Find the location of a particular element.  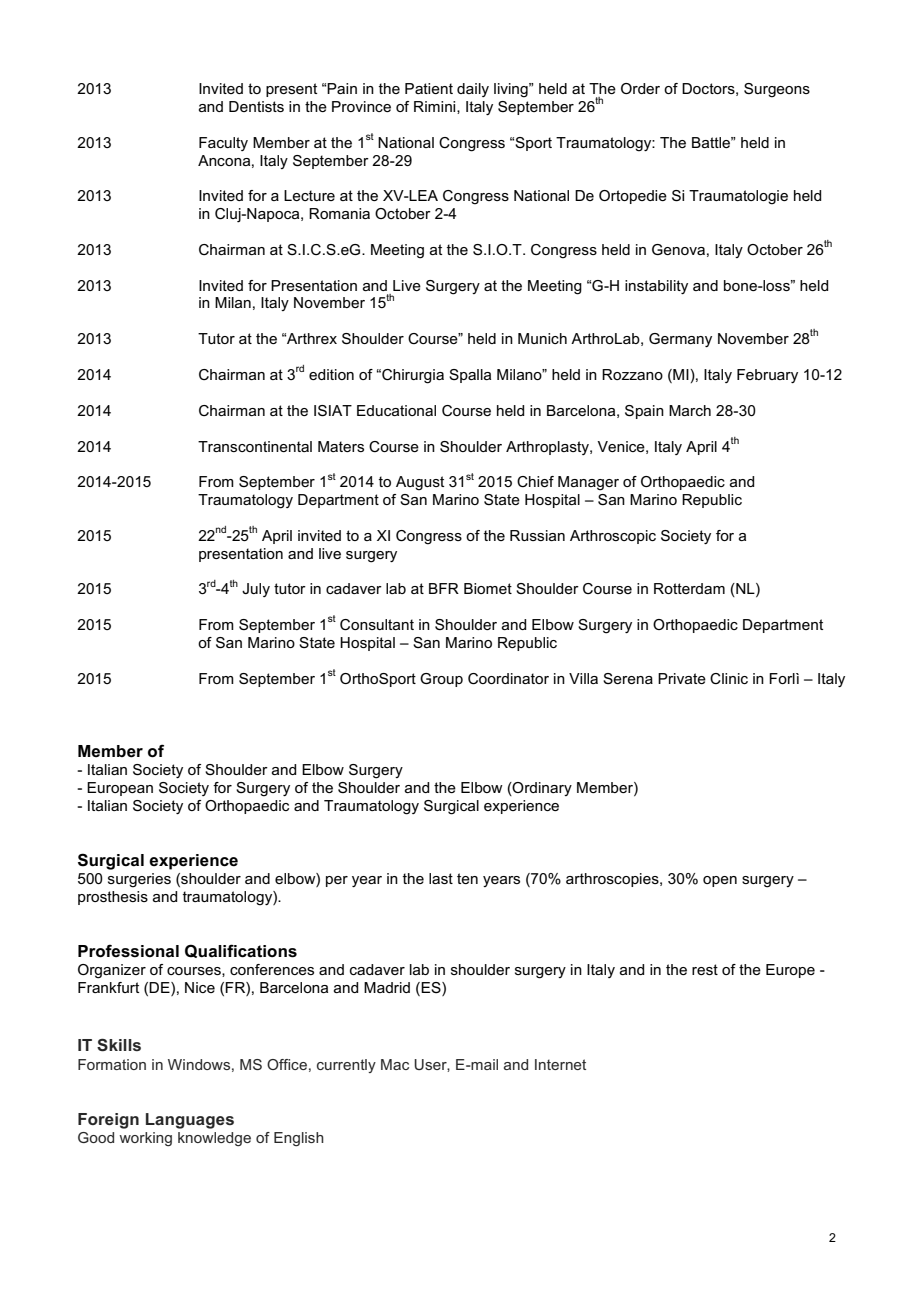

Languages is located at coordinates (190, 1121).
